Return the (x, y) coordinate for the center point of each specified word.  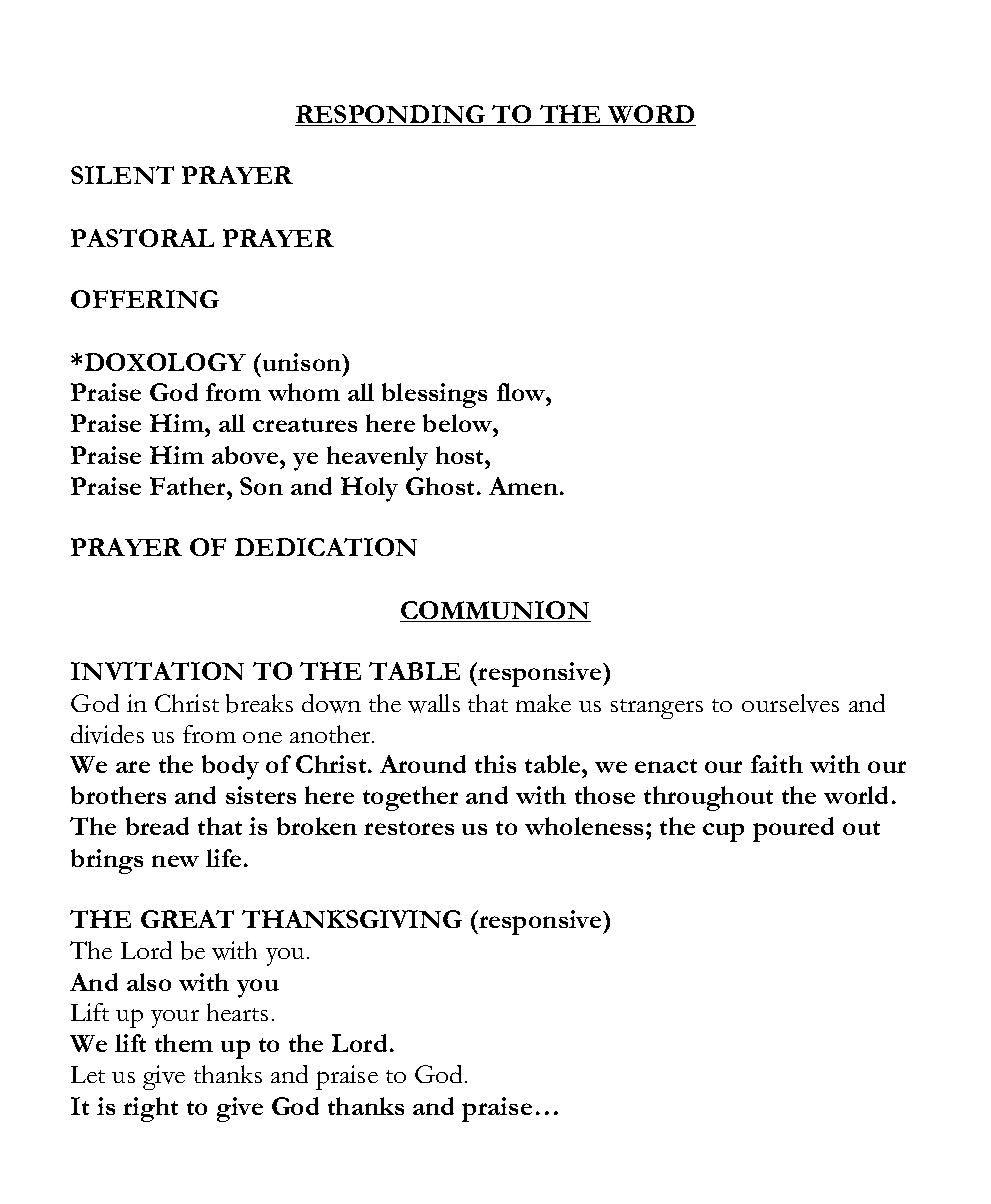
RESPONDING (391, 115)
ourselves (790, 703)
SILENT (122, 175)
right (150, 1109)
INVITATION (157, 671)
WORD (651, 115)
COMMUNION (495, 611)
